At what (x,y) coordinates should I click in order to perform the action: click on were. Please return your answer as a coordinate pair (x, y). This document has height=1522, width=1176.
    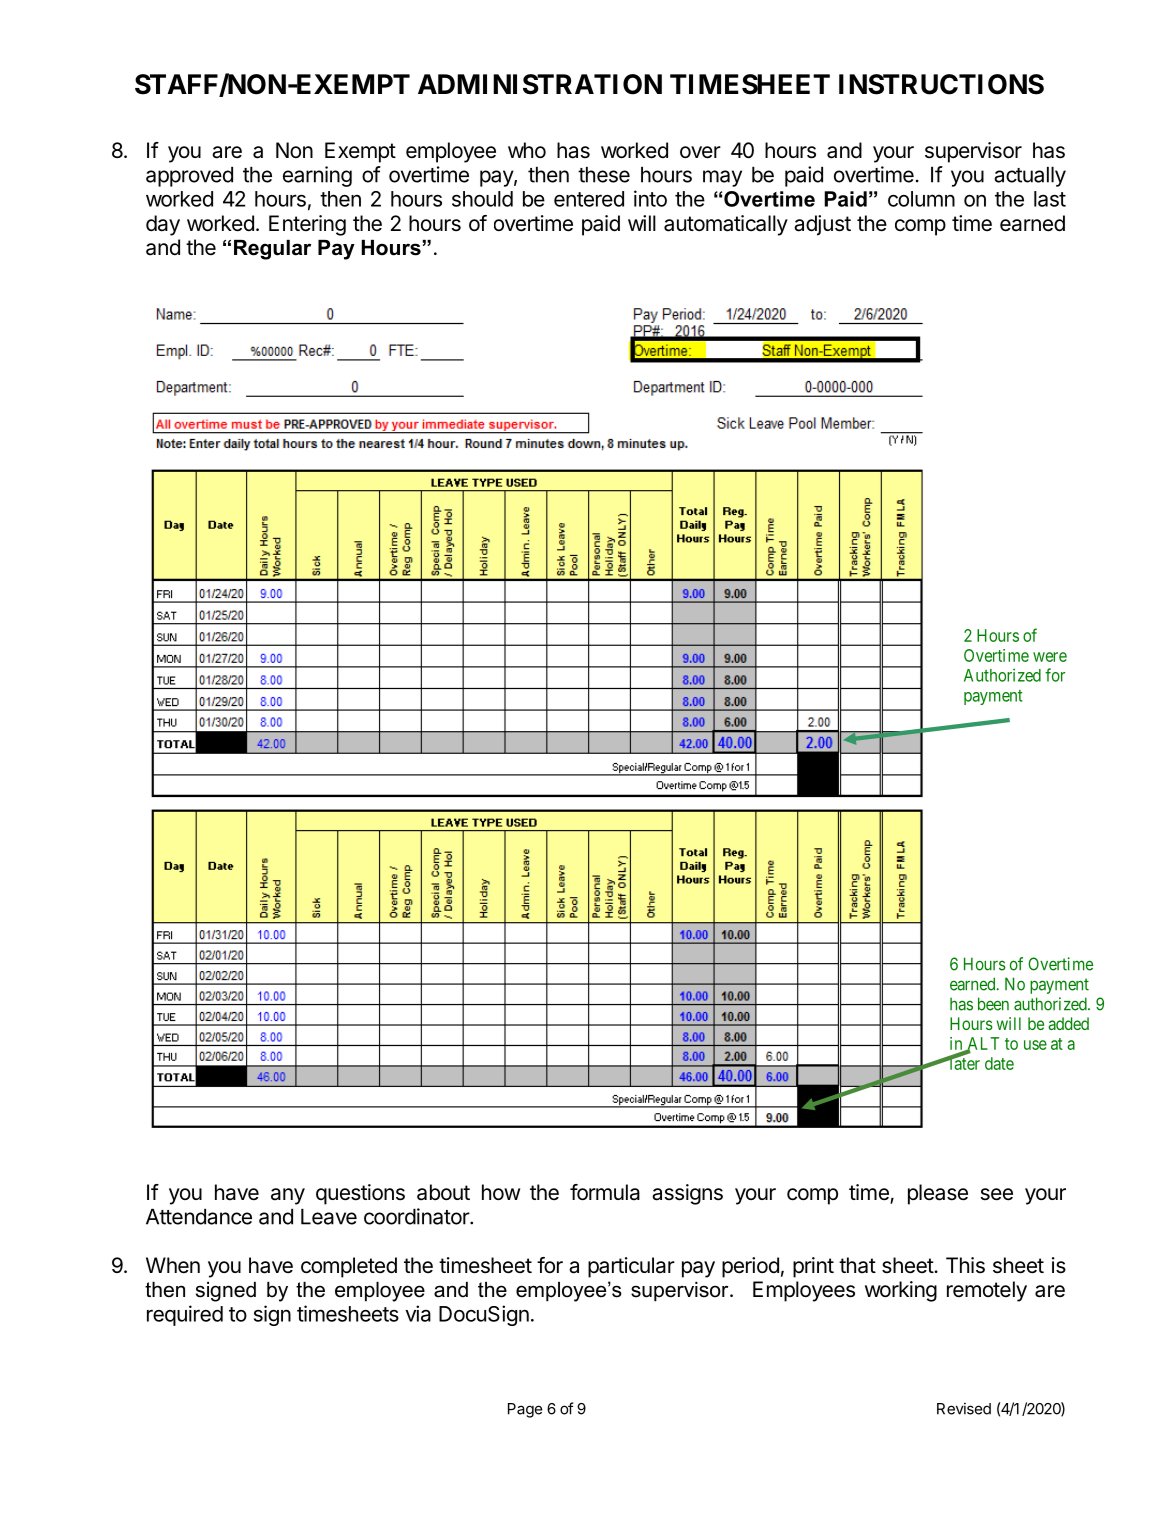
    Looking at the image, I should click on (1050, 657).
